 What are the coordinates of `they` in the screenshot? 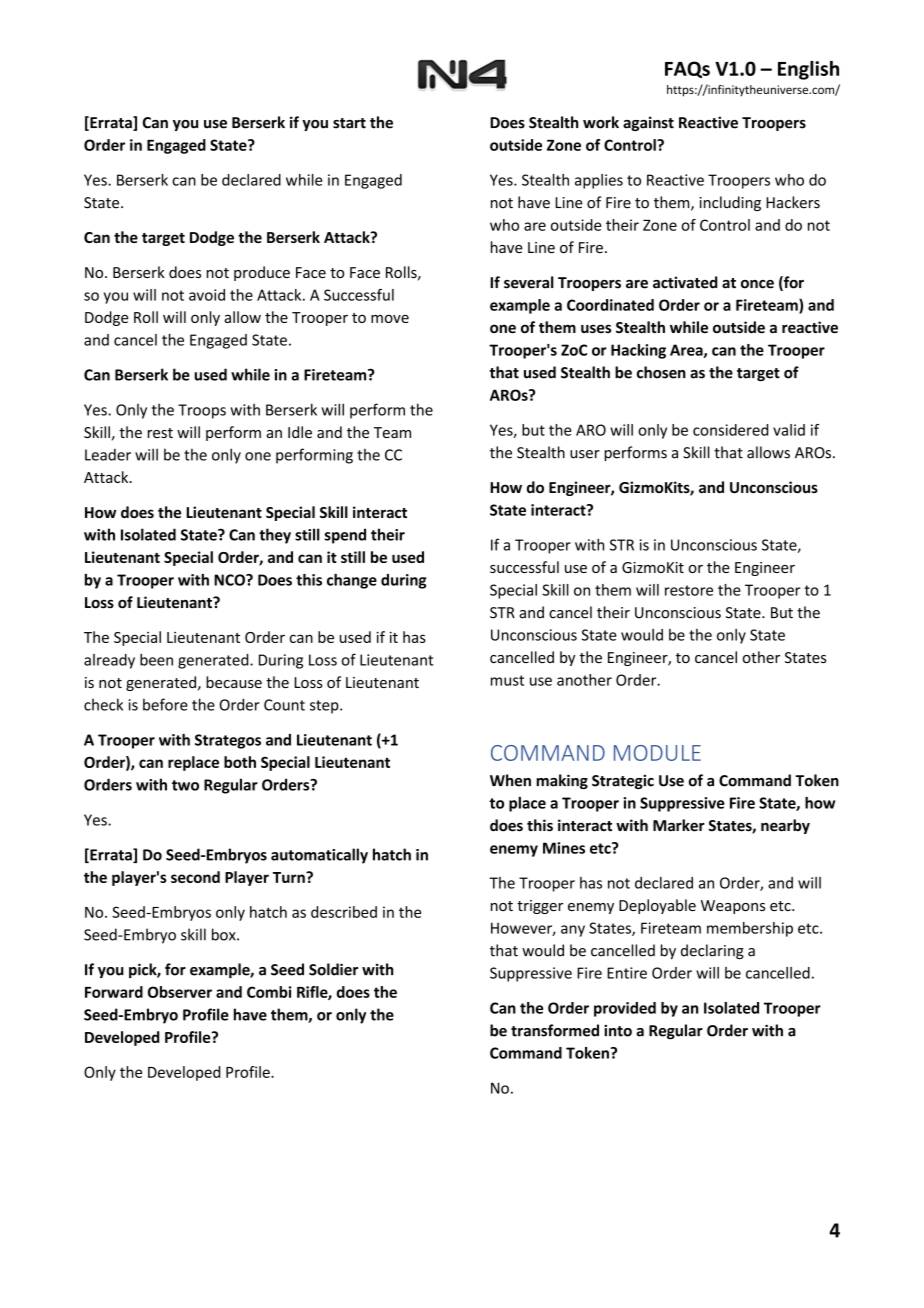 It's located at (275, 536).
